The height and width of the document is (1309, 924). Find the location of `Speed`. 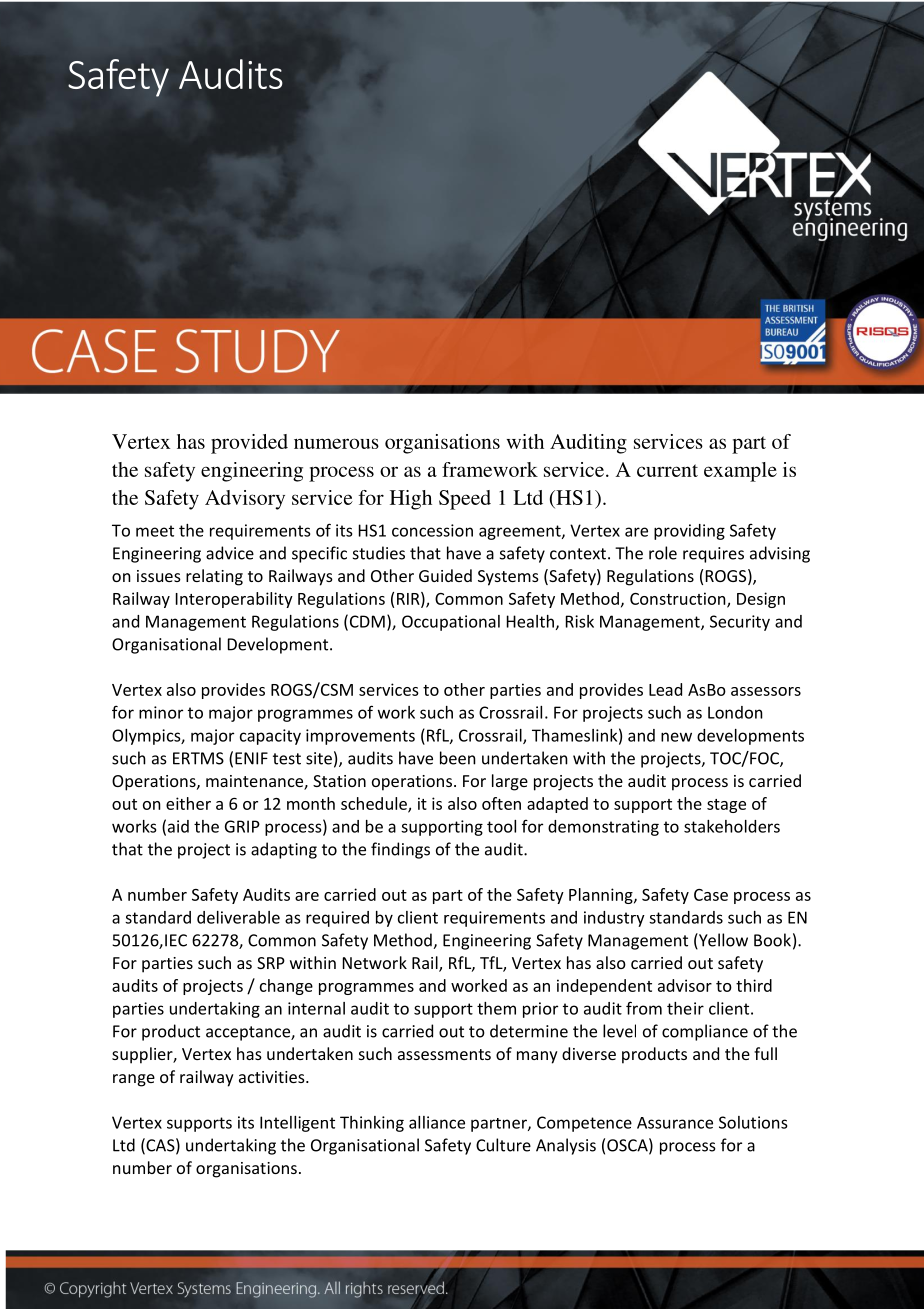

Speed is located at coordinates (465, 500).
